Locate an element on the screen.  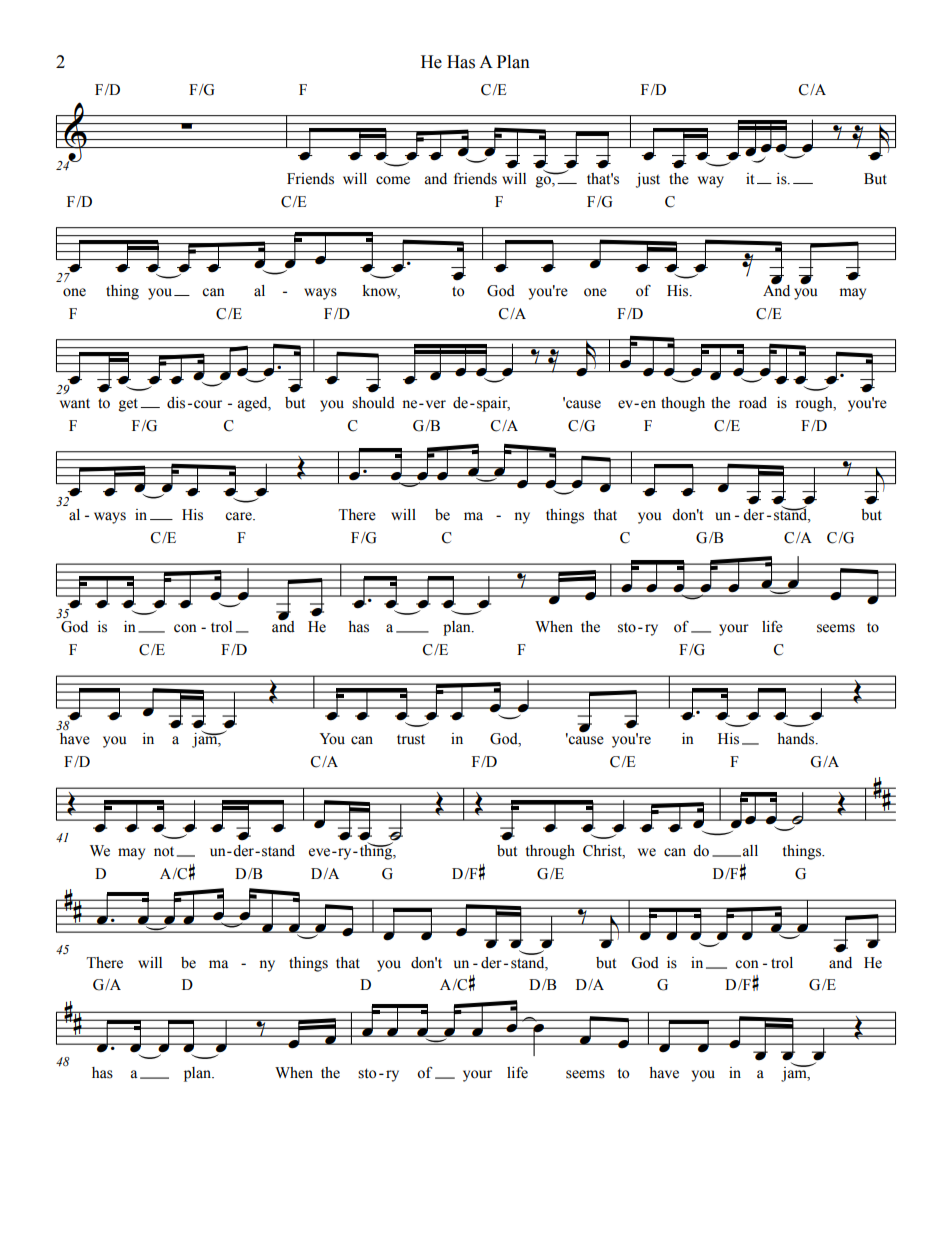
road is located at coordinates (753, 403).
